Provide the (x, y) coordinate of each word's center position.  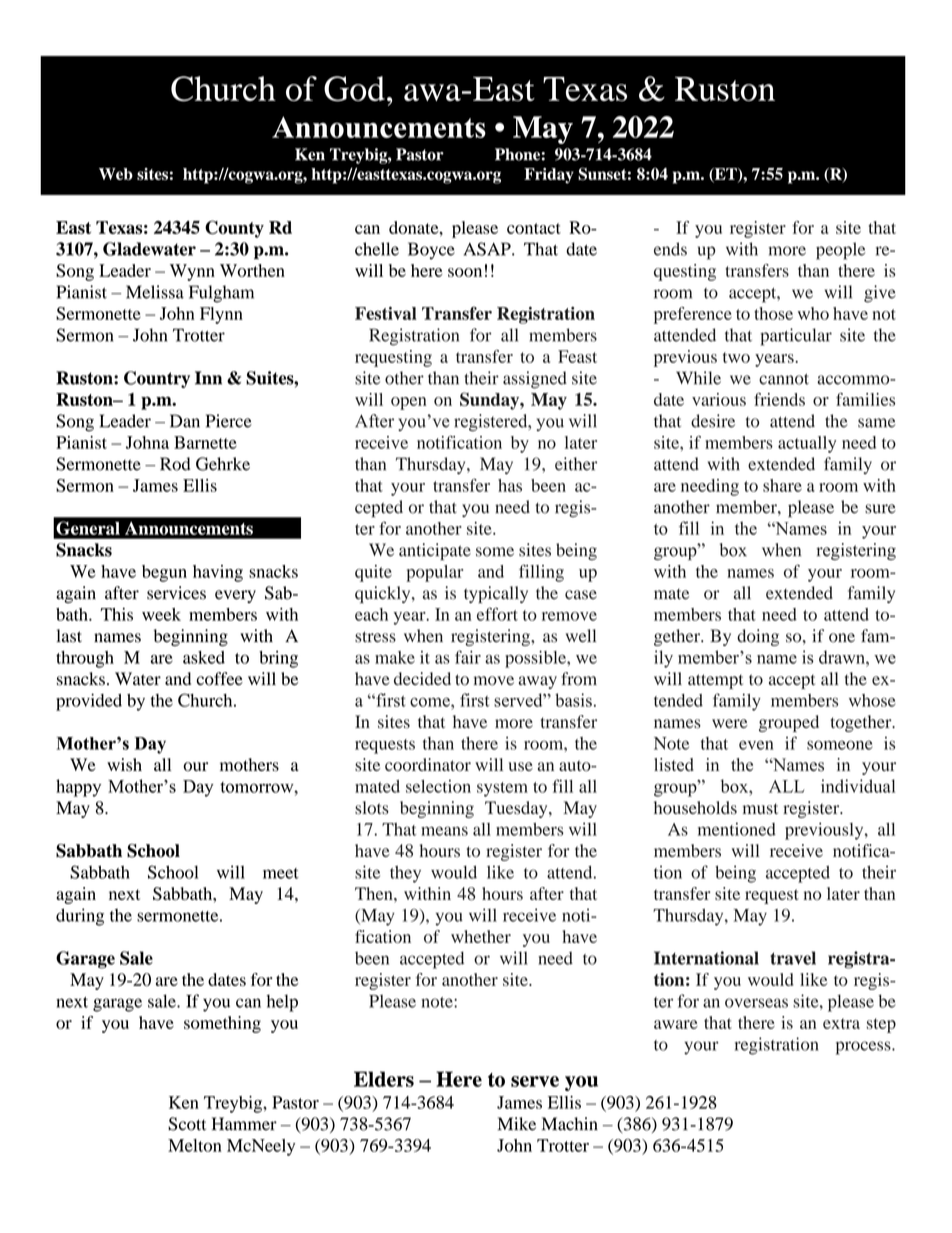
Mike (517, 1124)
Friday (549, 176)
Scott (187, 1124)
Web (116, 174)
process (864, 1048)
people (841, 251)
